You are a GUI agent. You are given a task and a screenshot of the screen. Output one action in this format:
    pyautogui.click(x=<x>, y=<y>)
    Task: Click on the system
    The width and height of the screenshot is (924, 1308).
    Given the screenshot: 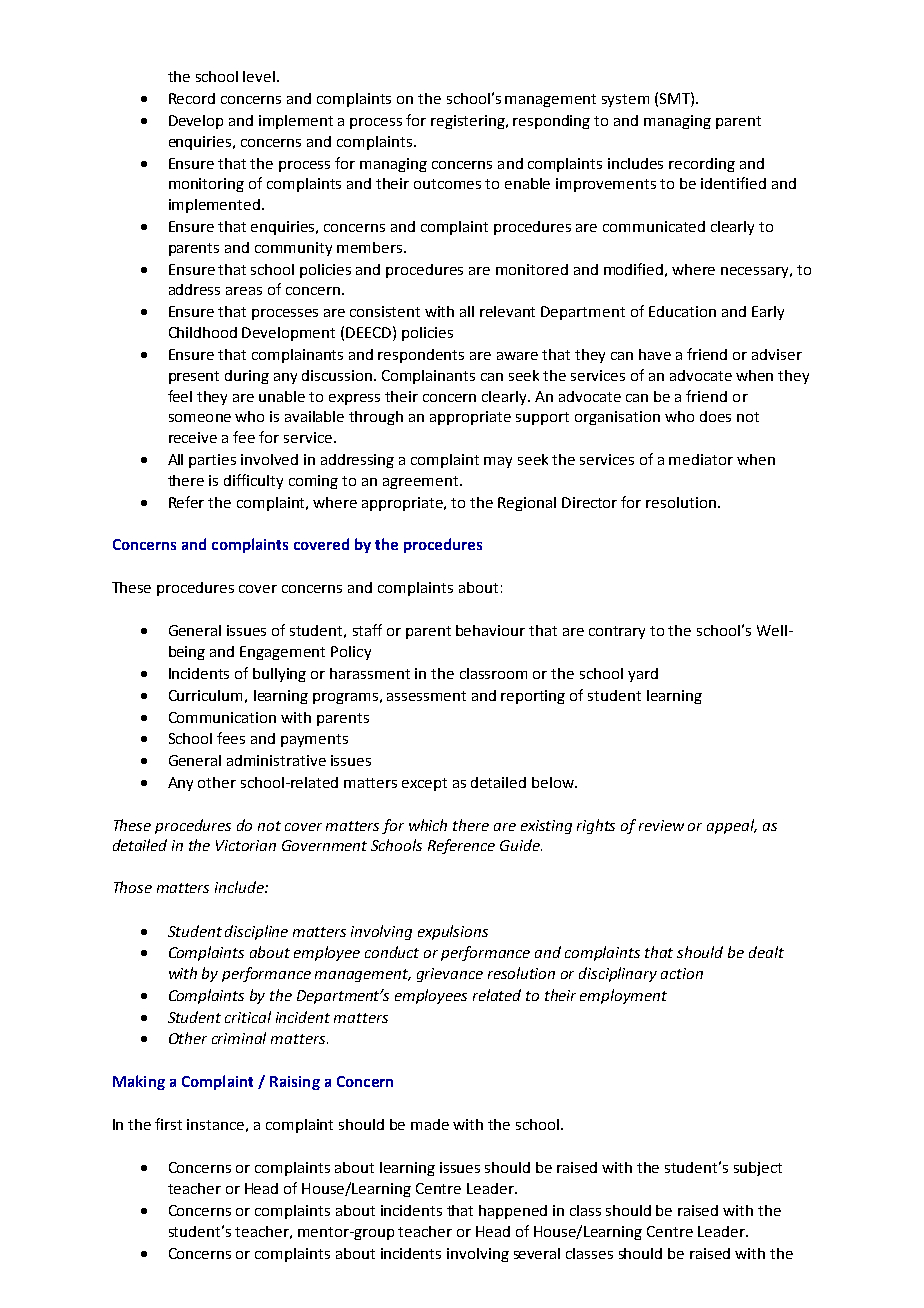 What is the action you would take?
    pyautogui.click(x=625, y=100)
